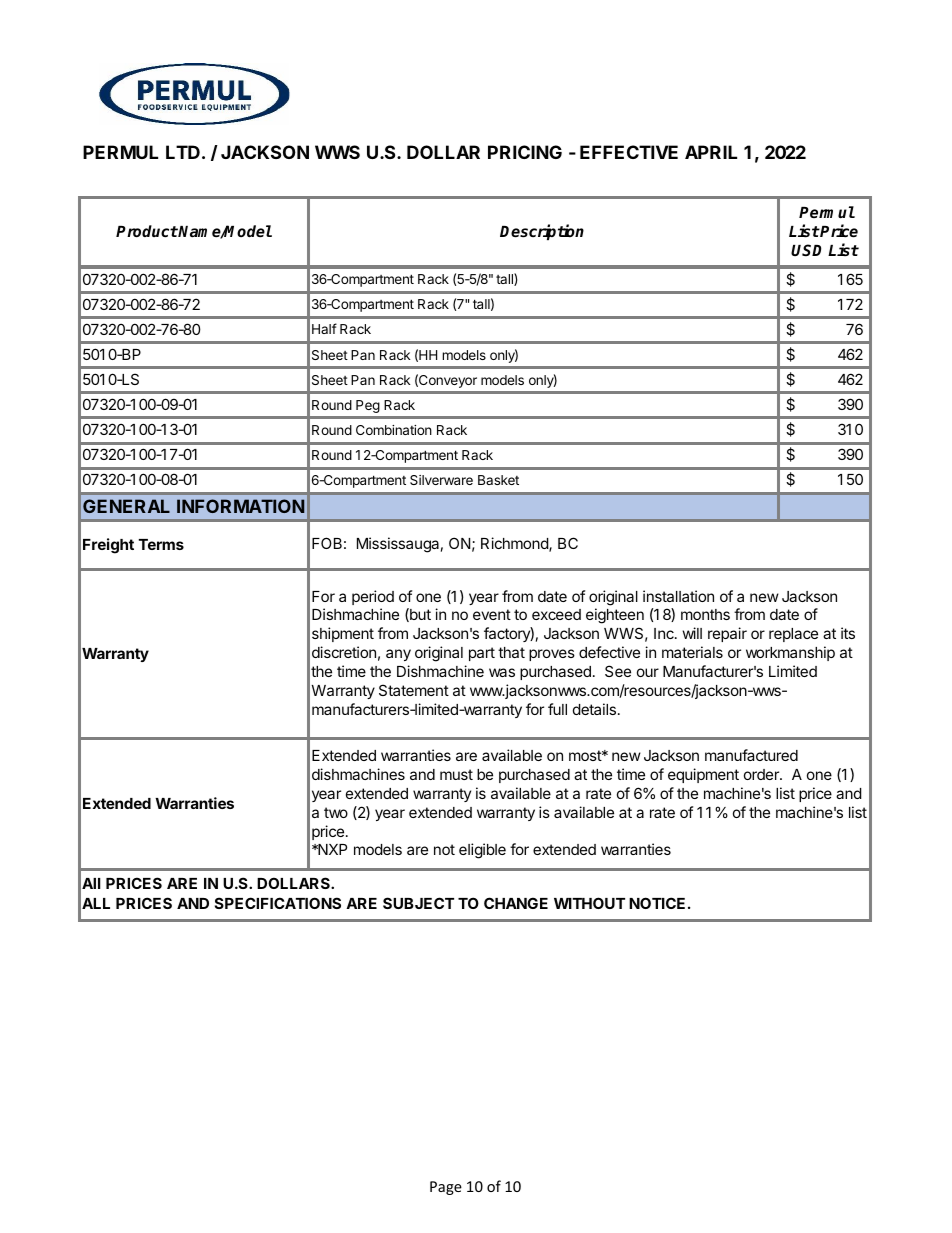 Image resolution: width=952 pixels, height=1233 pixels. Describe the element at coordinates (278, 903) in the screenshot. I see `SPECIFICATIONS` at that location.
